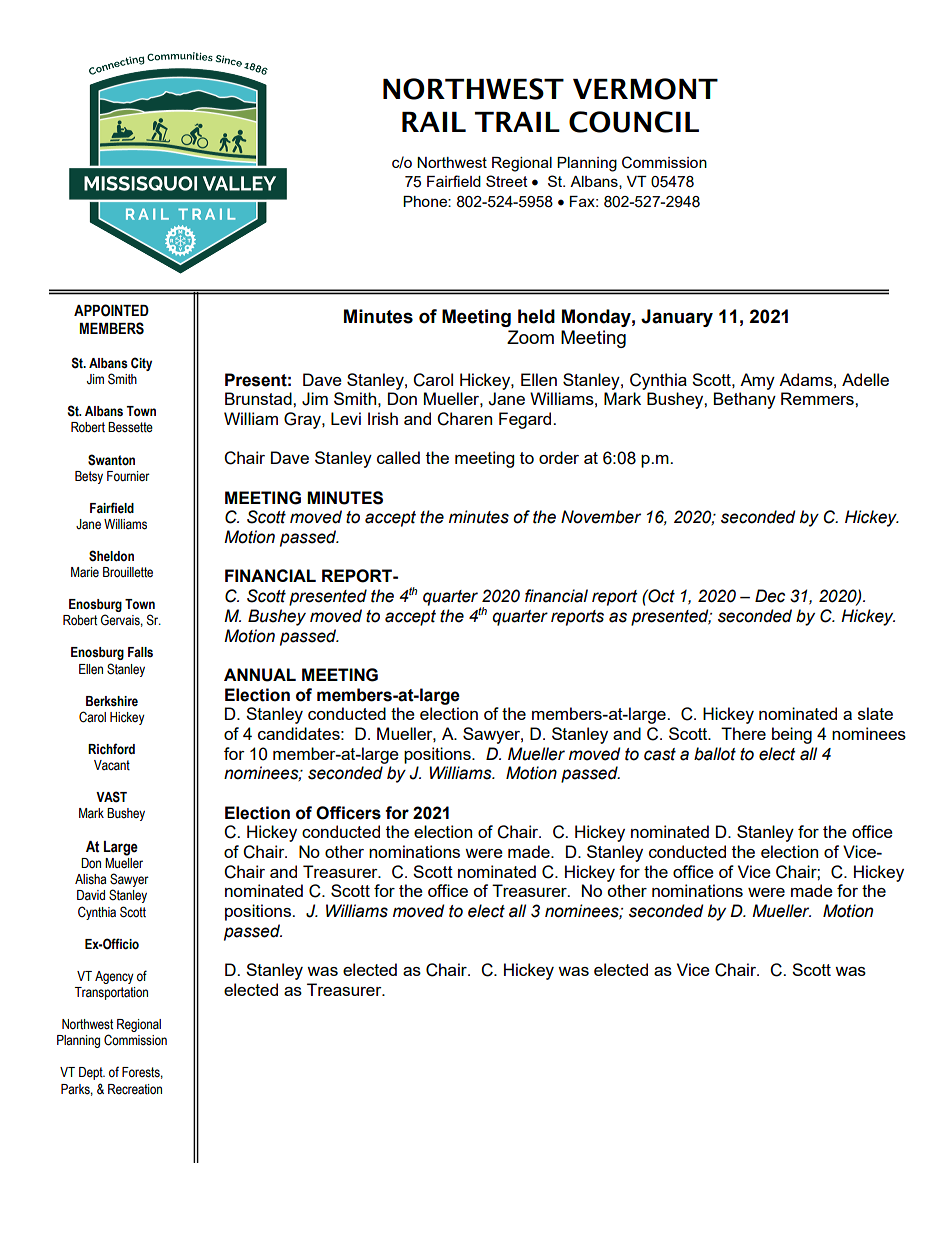  I want to click on VAST, so click(111, 797).
